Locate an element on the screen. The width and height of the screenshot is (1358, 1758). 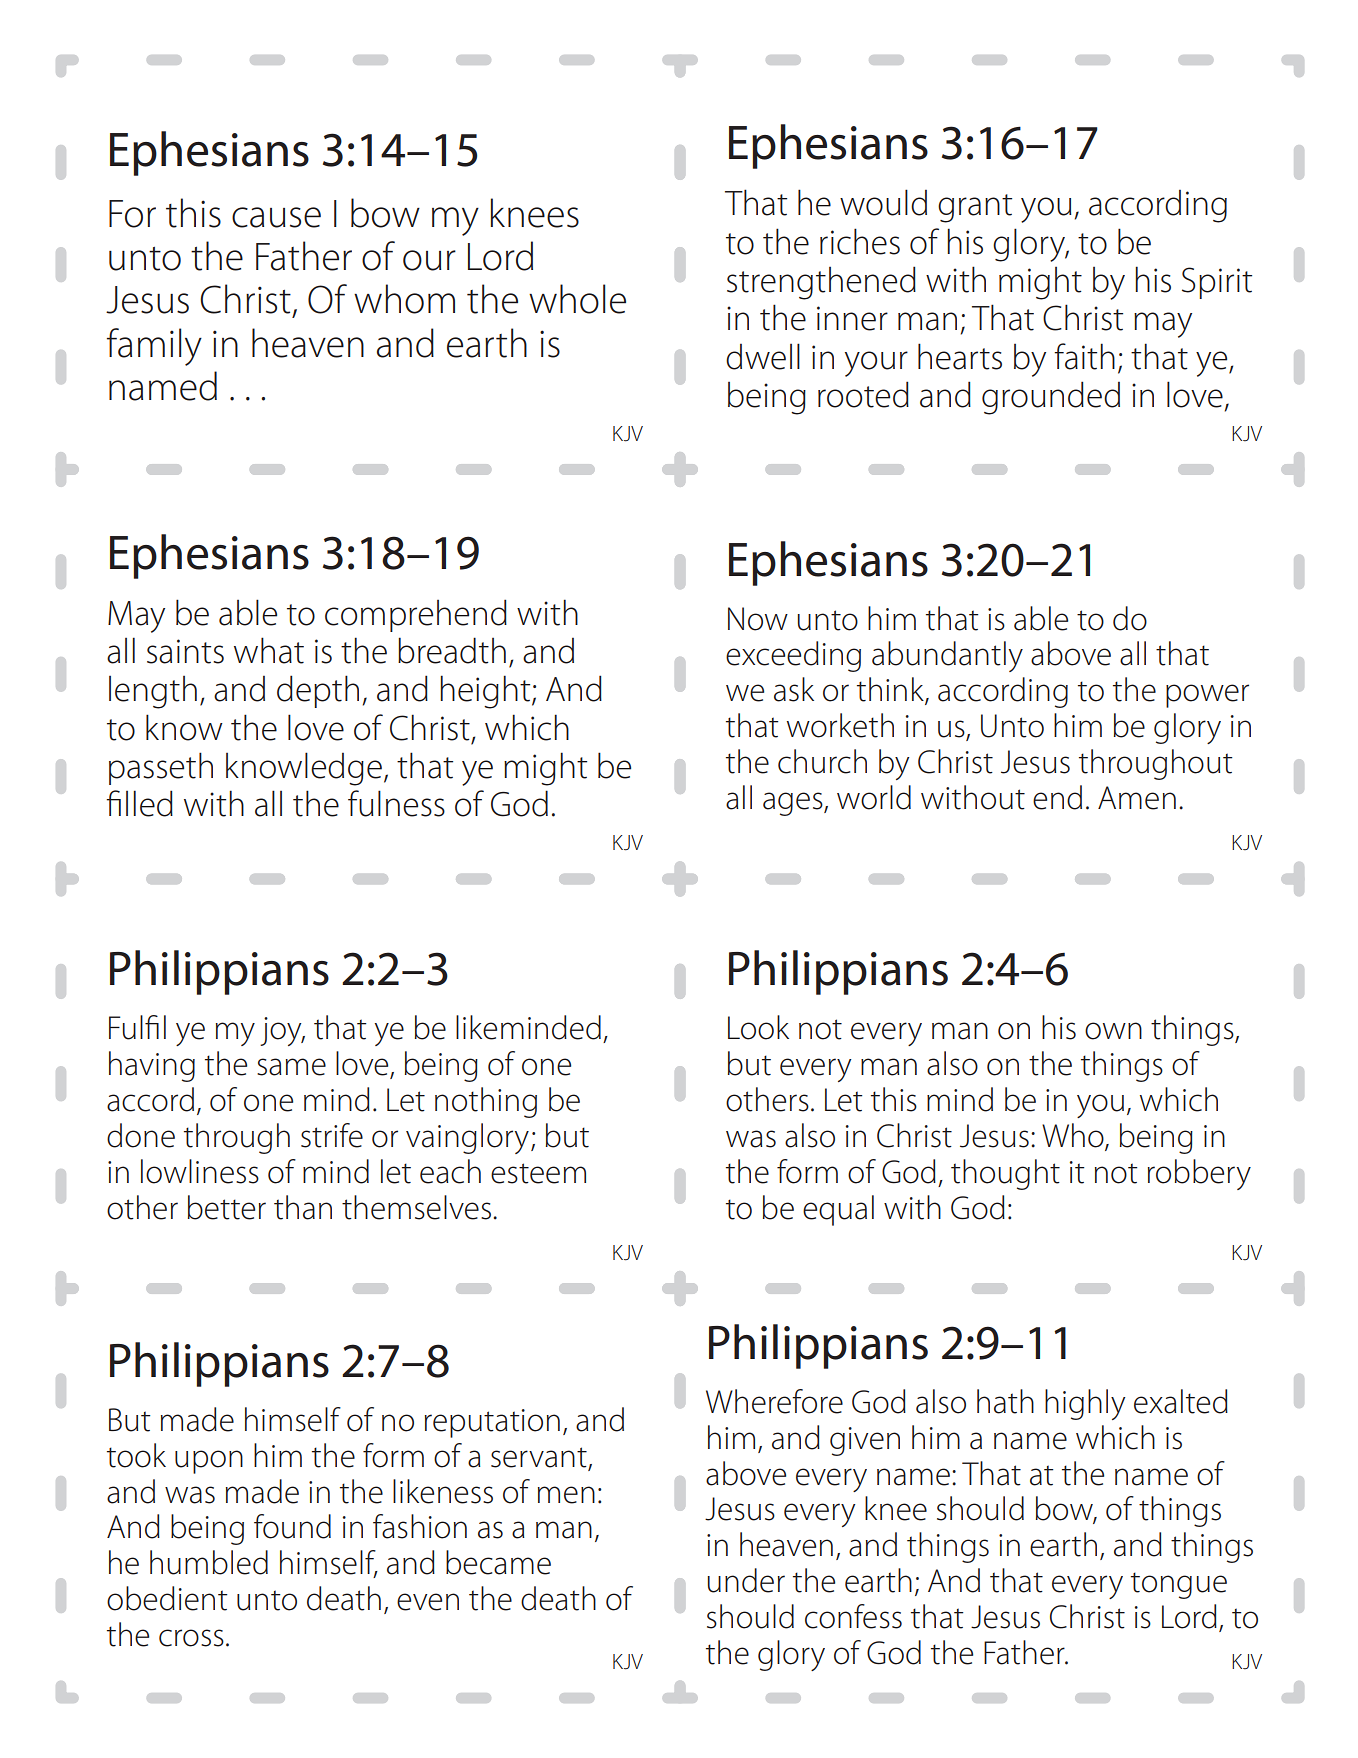
tongue is located at coordinates (1179, 1585).
